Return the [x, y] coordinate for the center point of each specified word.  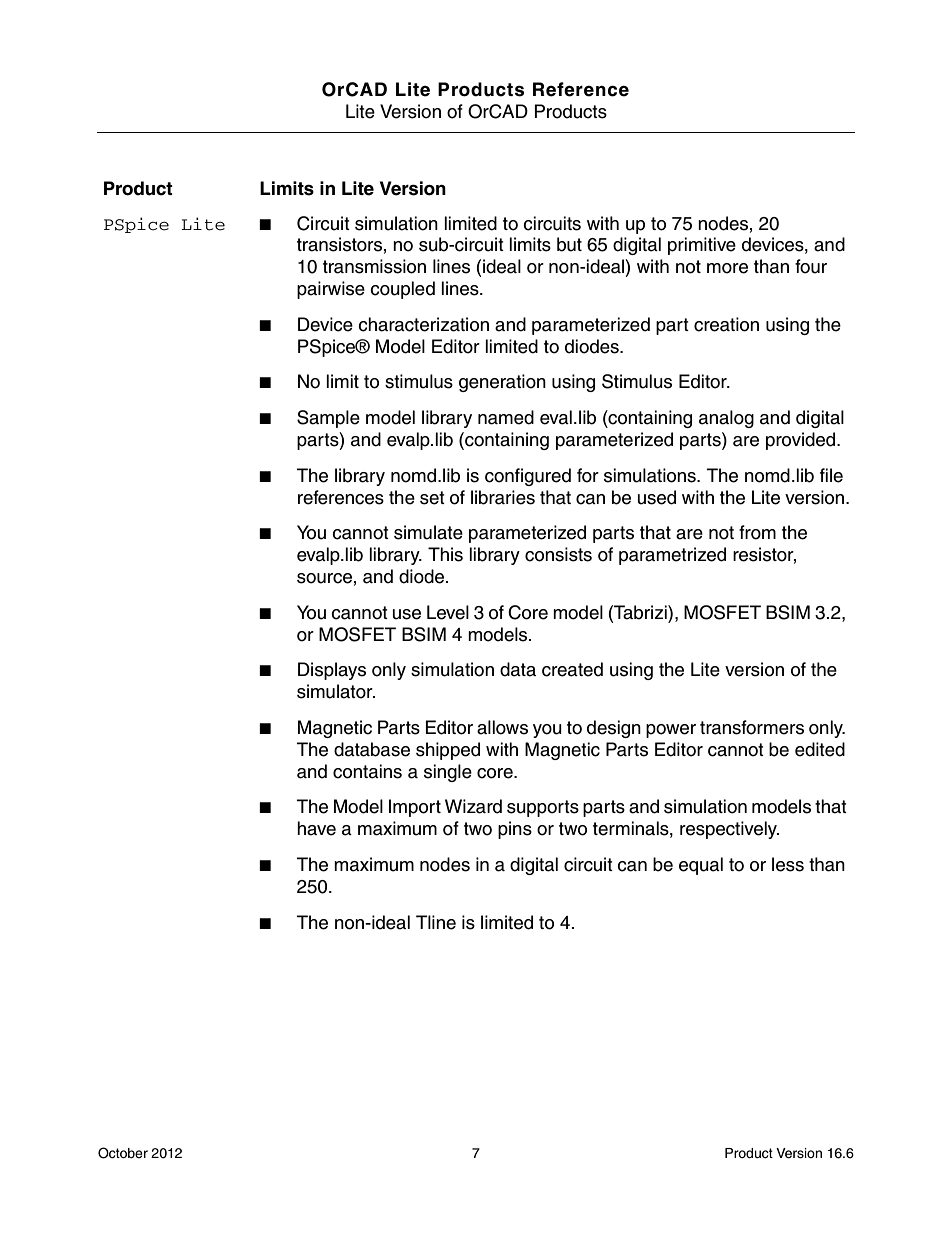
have [316, 828]
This [445, 554]
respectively [729, 830]
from [757, 532]
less [788, 864]
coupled [402, 290]
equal [701, 866]
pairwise [331, 290]
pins [515, 830]
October [123, 1153]
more [727, 268]
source [324, 578]
